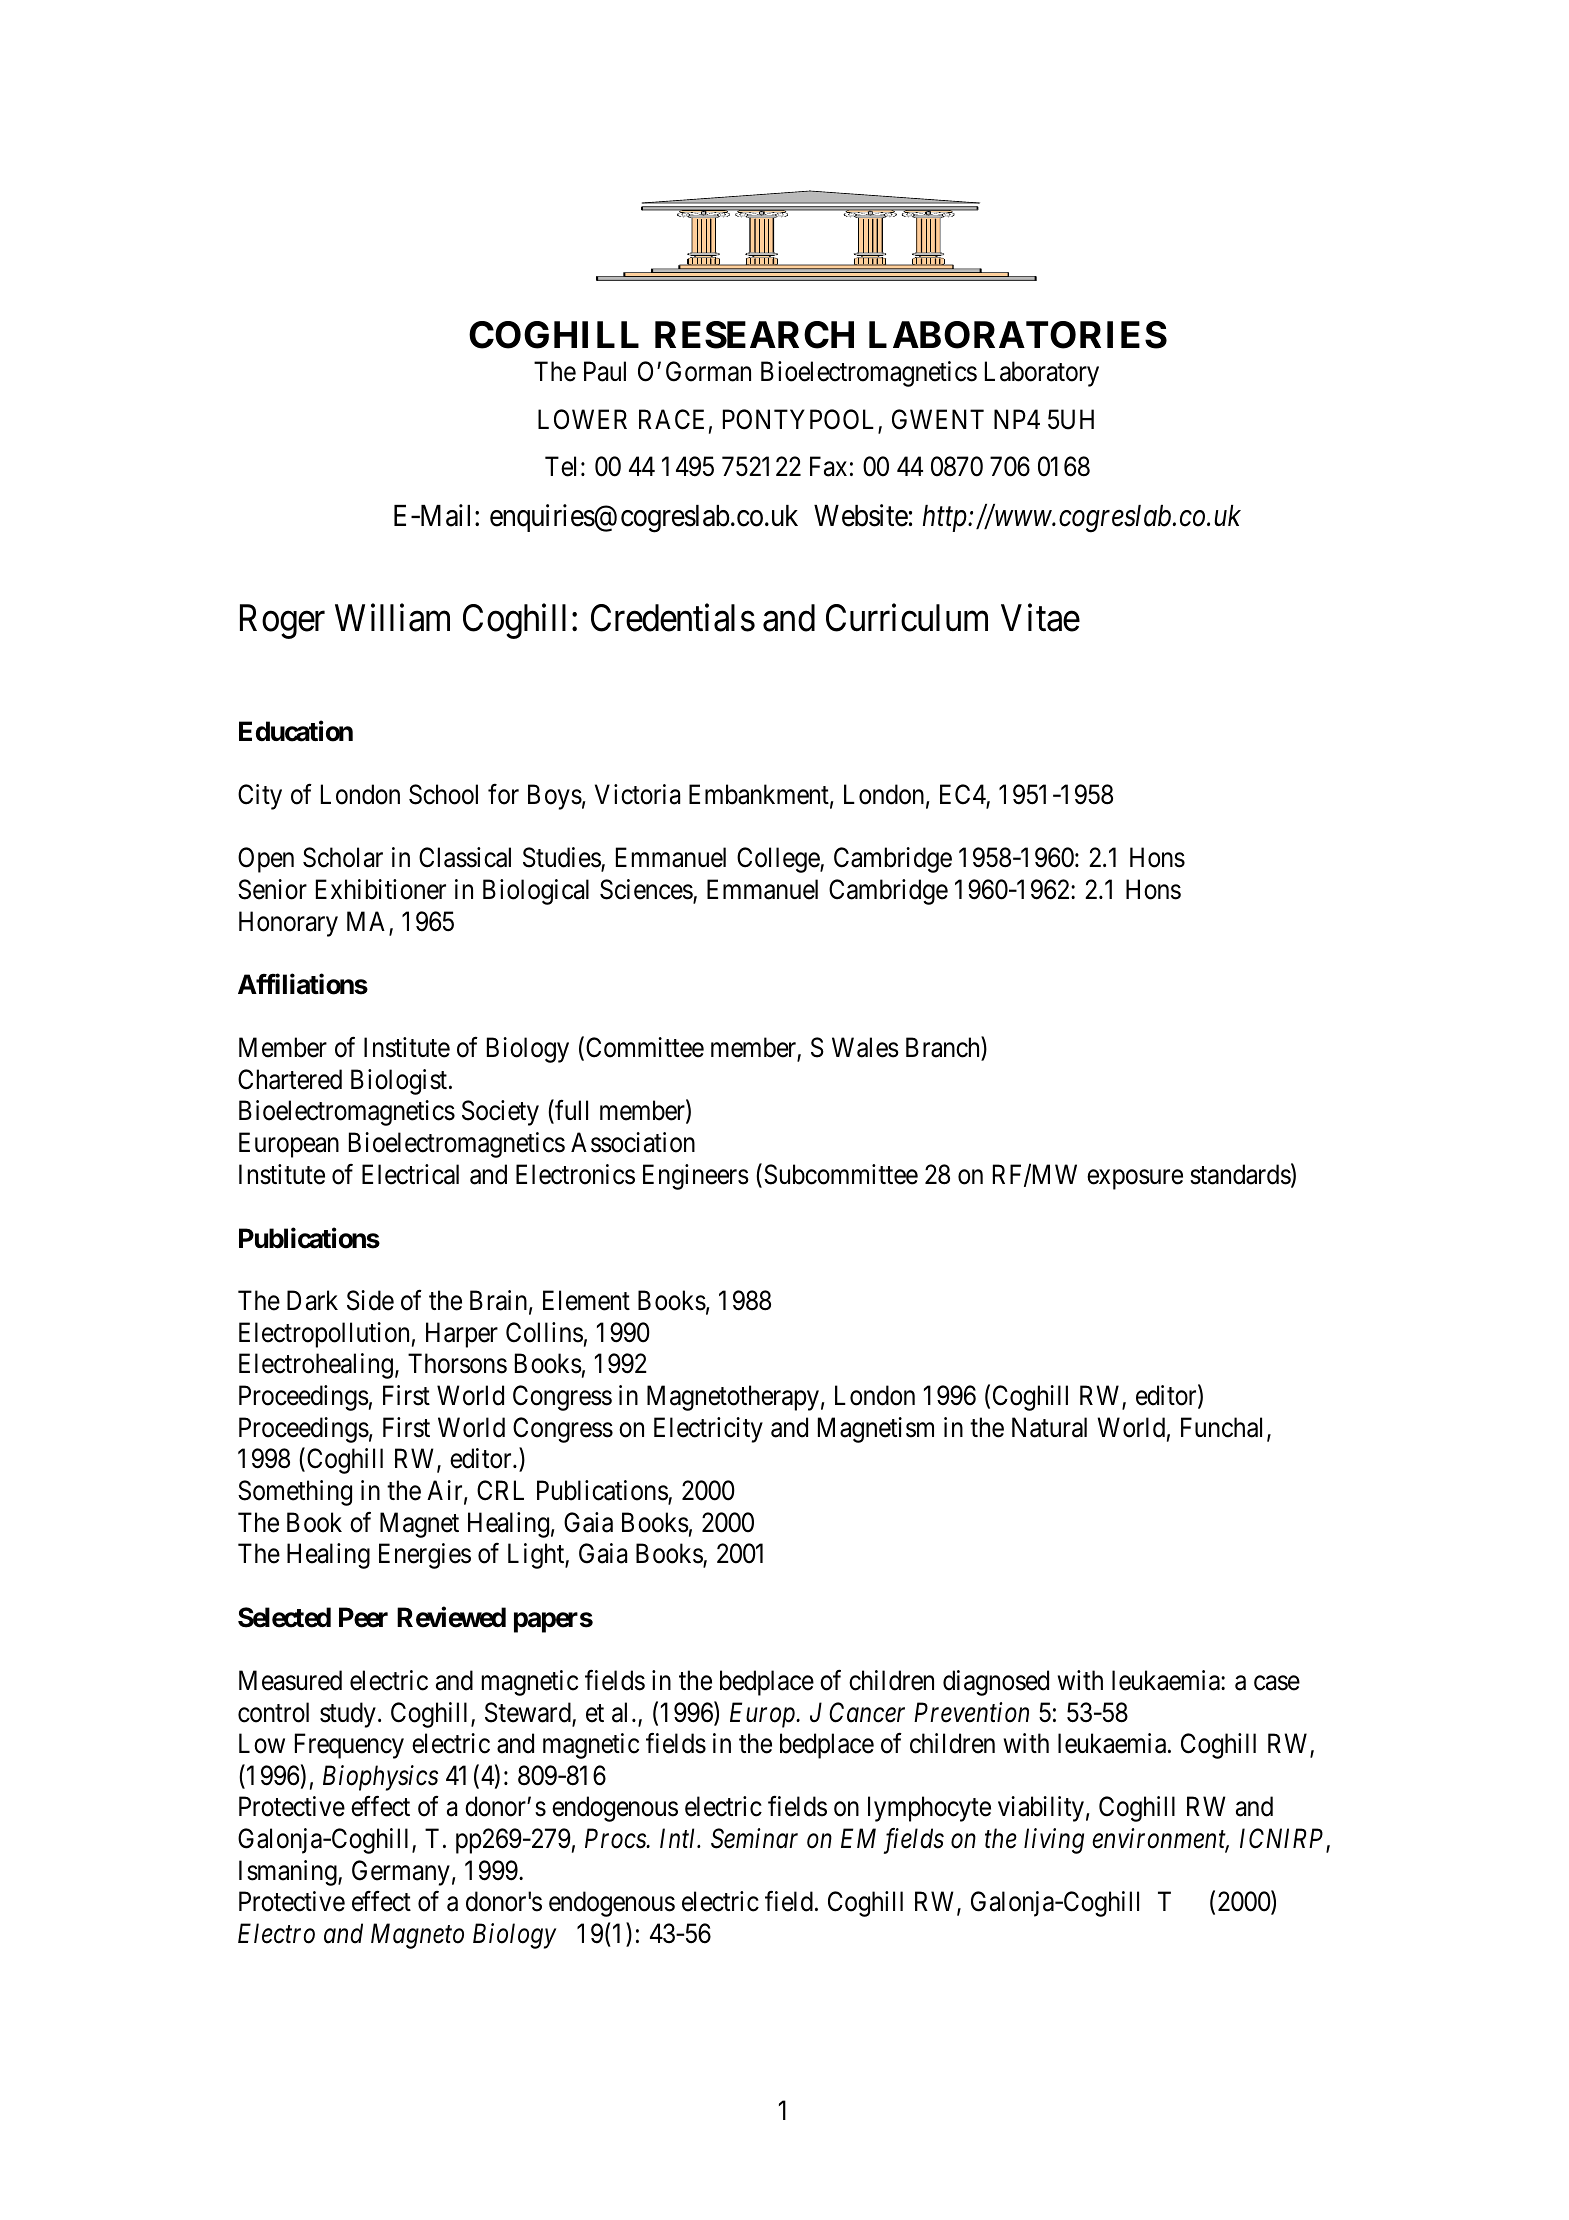  What do you see at coordinates (779, 860) in the document?
I see `College` at bounding box center [779, 860].
